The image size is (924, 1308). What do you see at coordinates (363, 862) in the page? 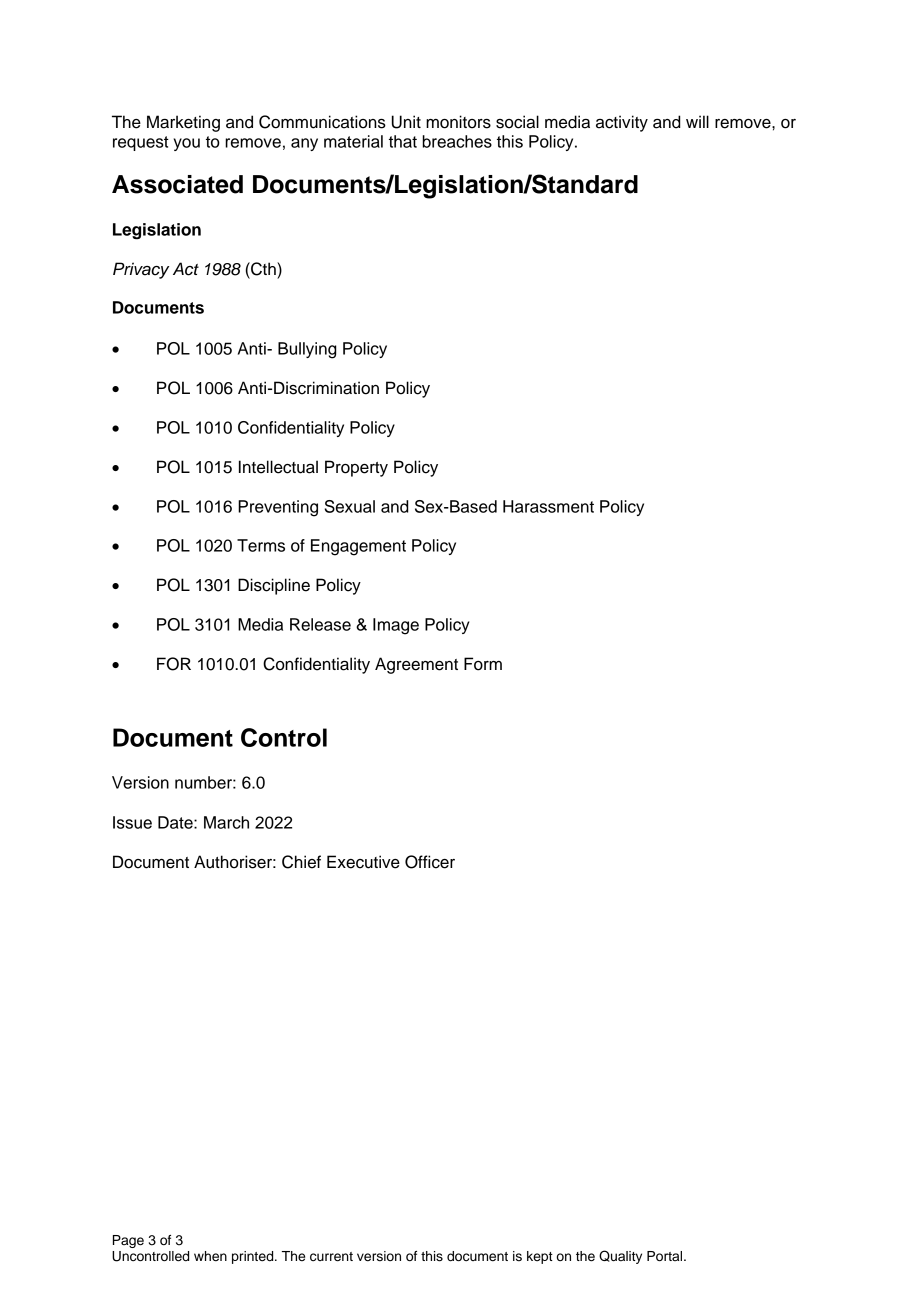
I see `Executive` at bounding box center [363, 862].
